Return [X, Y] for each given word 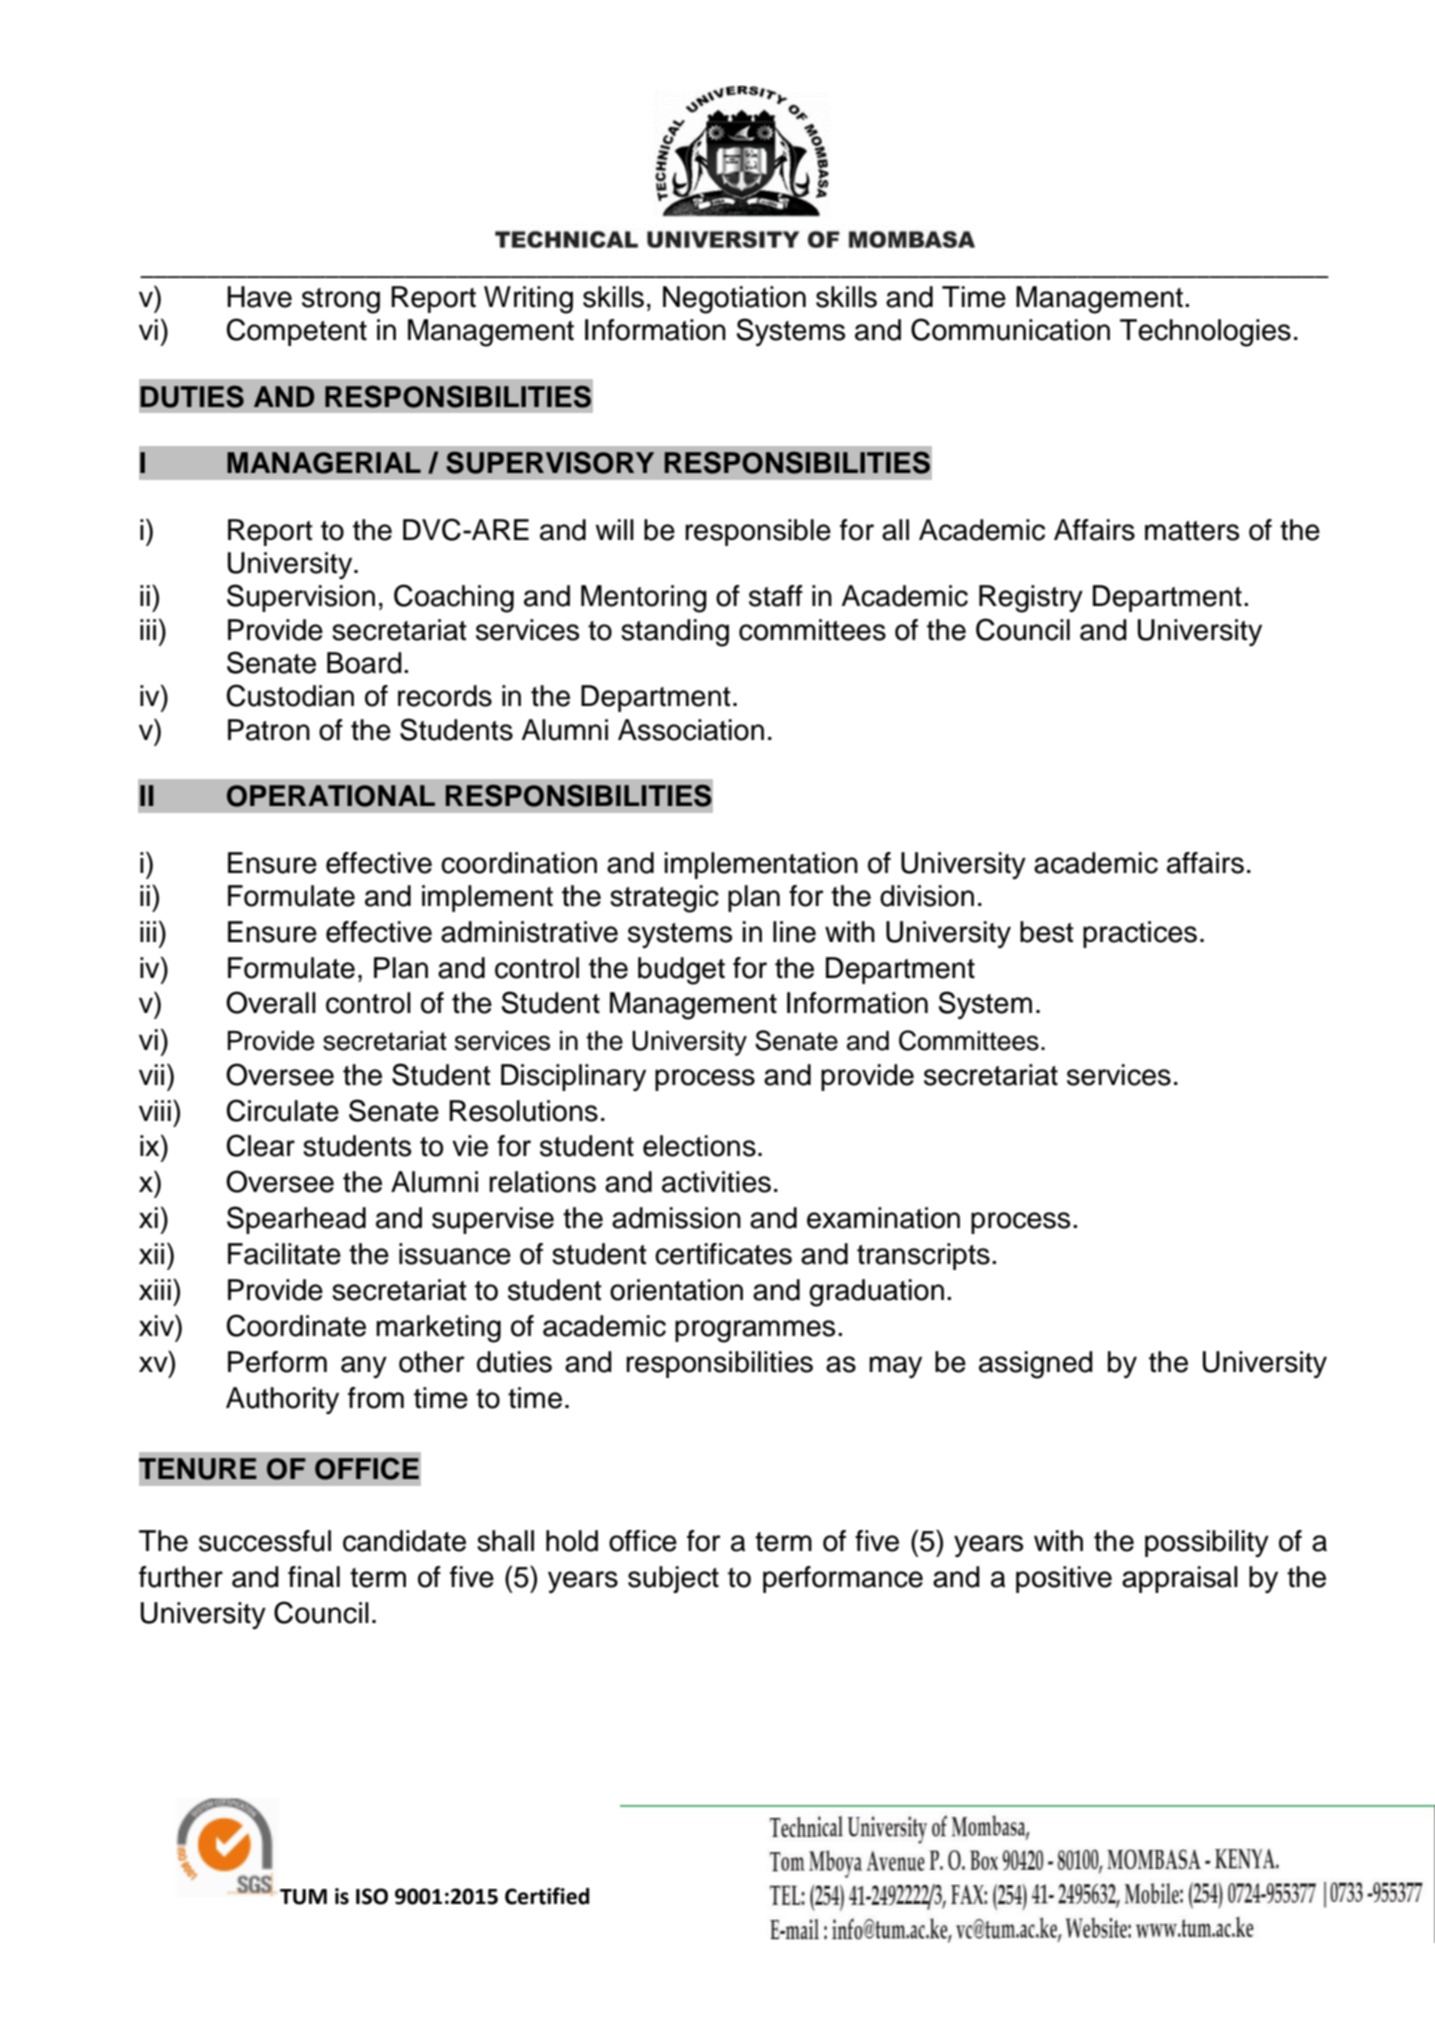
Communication [1010, 329]
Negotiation [734, 300]
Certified [547, 1896]
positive [1064, 1579]
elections [699, 1146]
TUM [303, 1897]
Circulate [283, 1110]
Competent [297, 332]
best [1047, 932]
